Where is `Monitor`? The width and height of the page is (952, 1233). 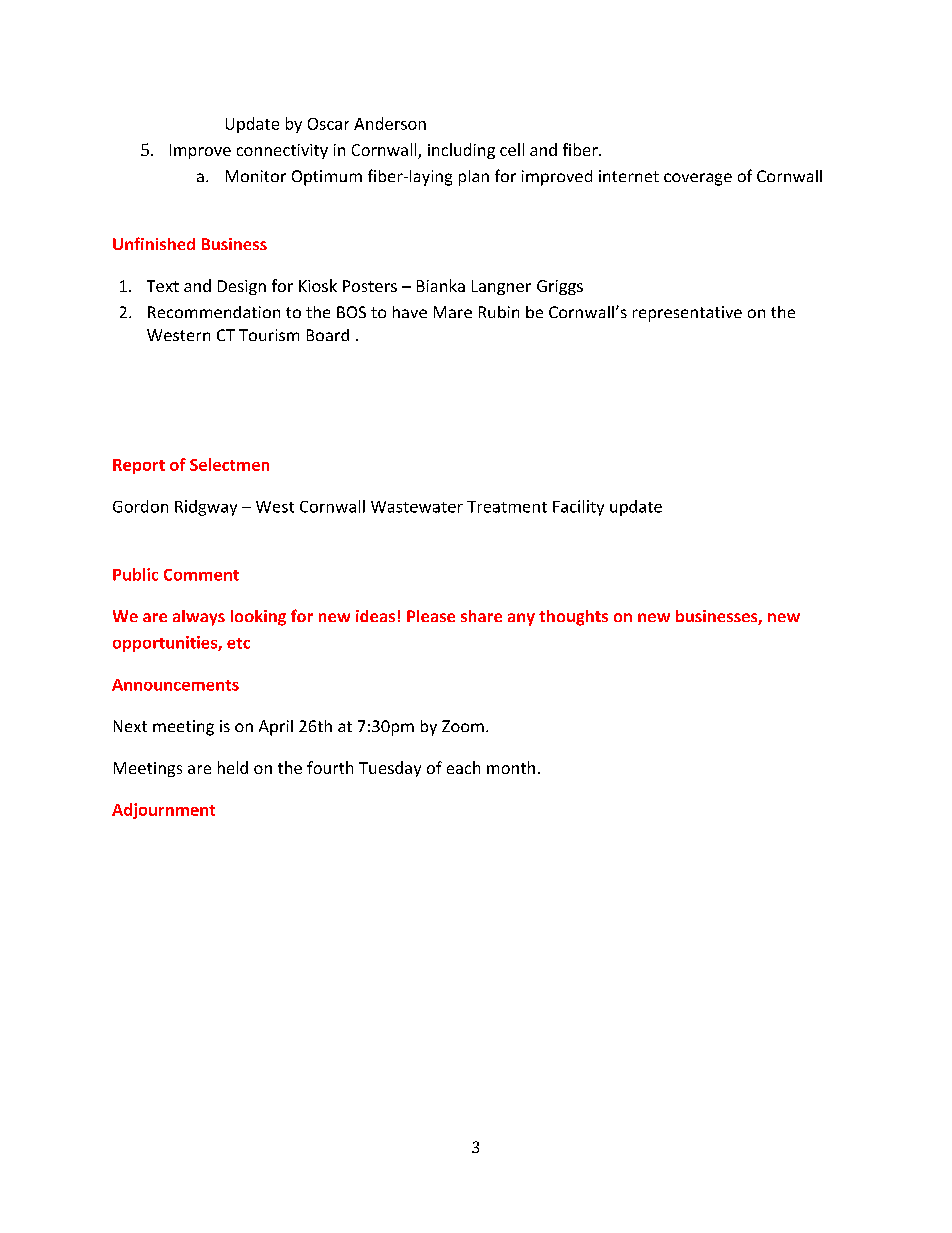 Monitor is located at coordinates (256, 176).
